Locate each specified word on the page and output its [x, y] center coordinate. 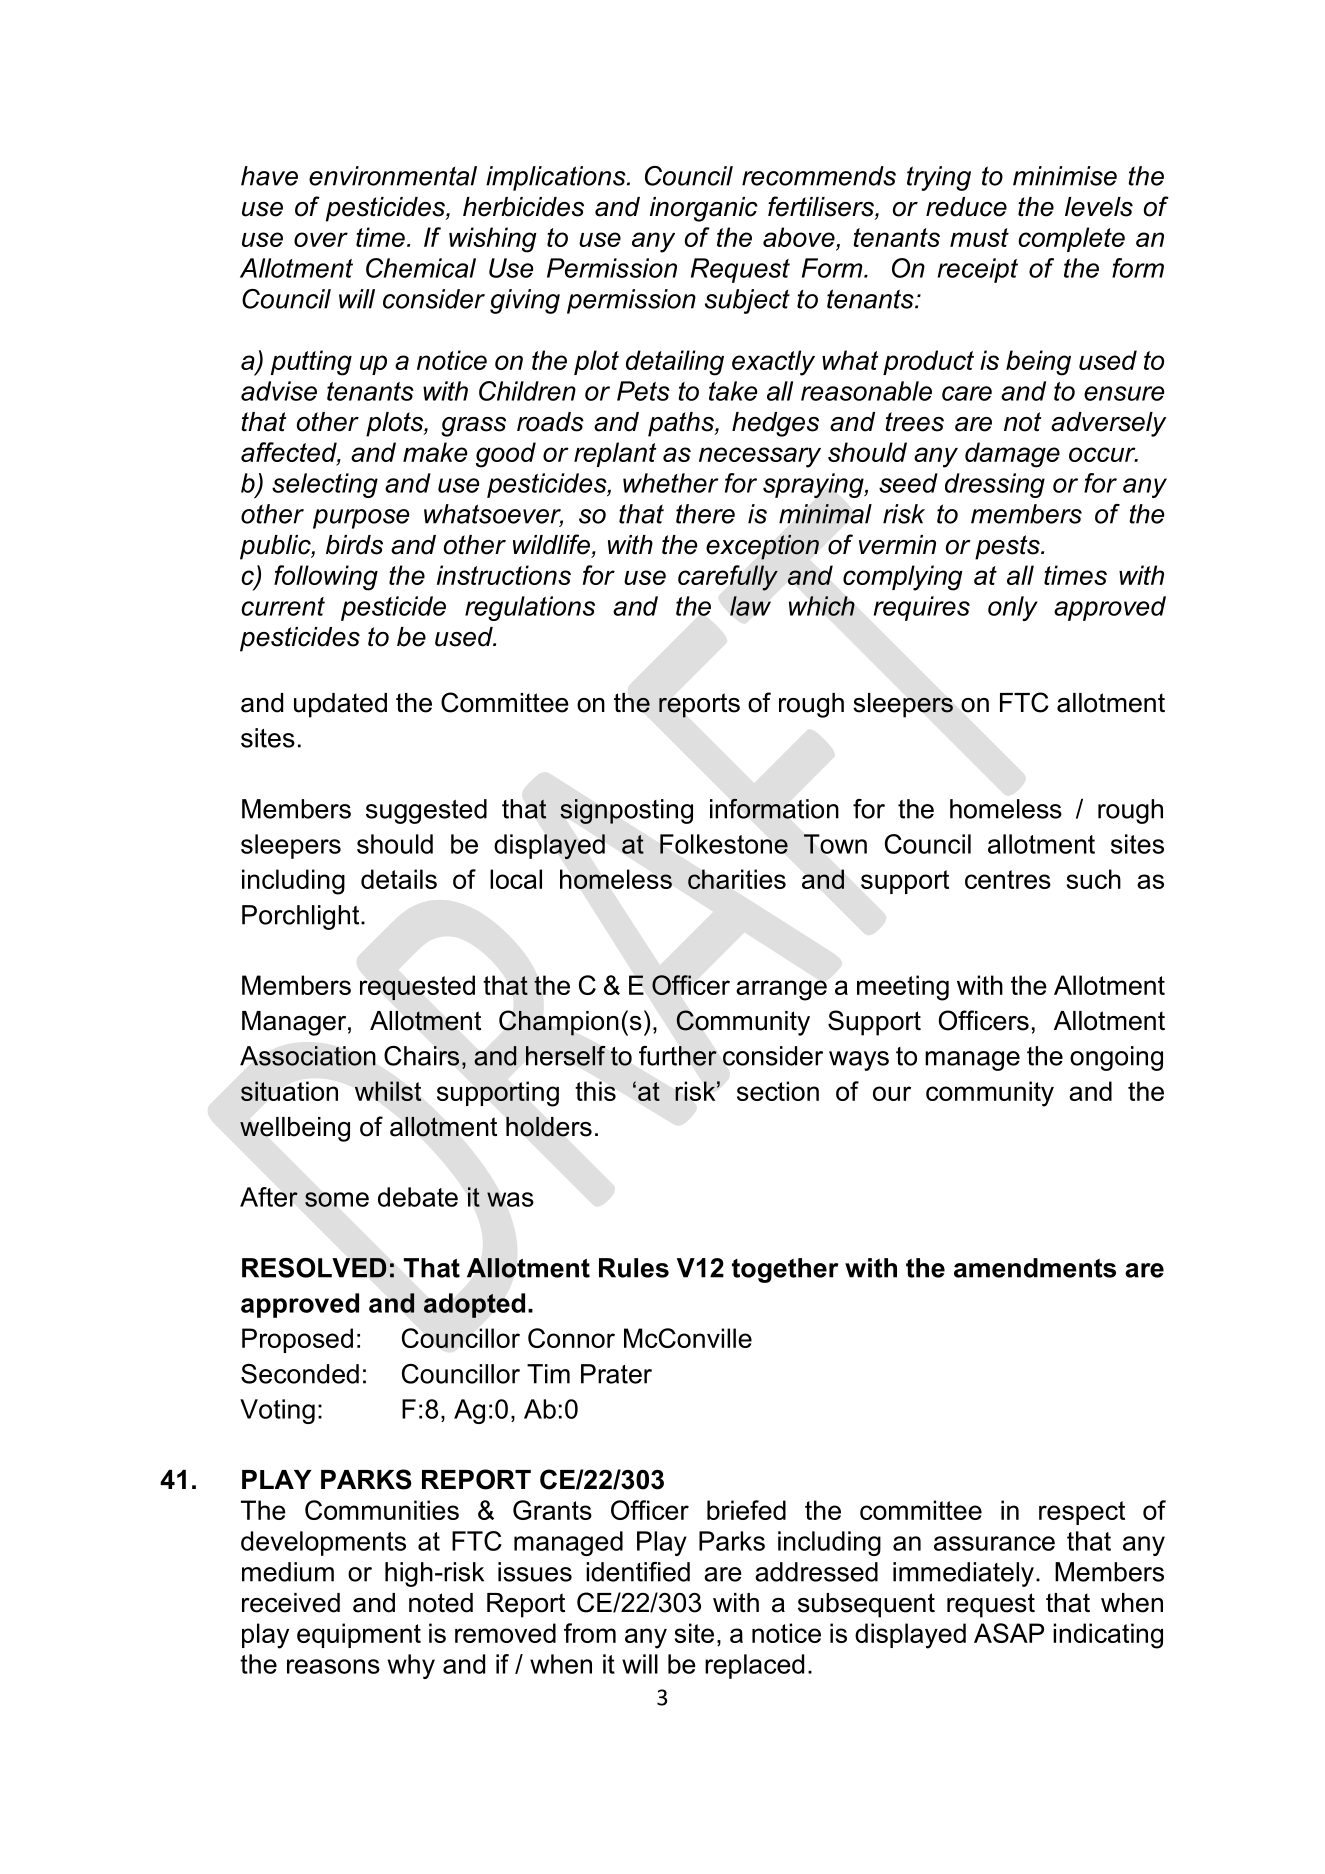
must [979, 237]
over [321, 239]
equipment [359, 1635]
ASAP [1009, 1633]
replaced [754, 1666]
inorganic [704, 209]
